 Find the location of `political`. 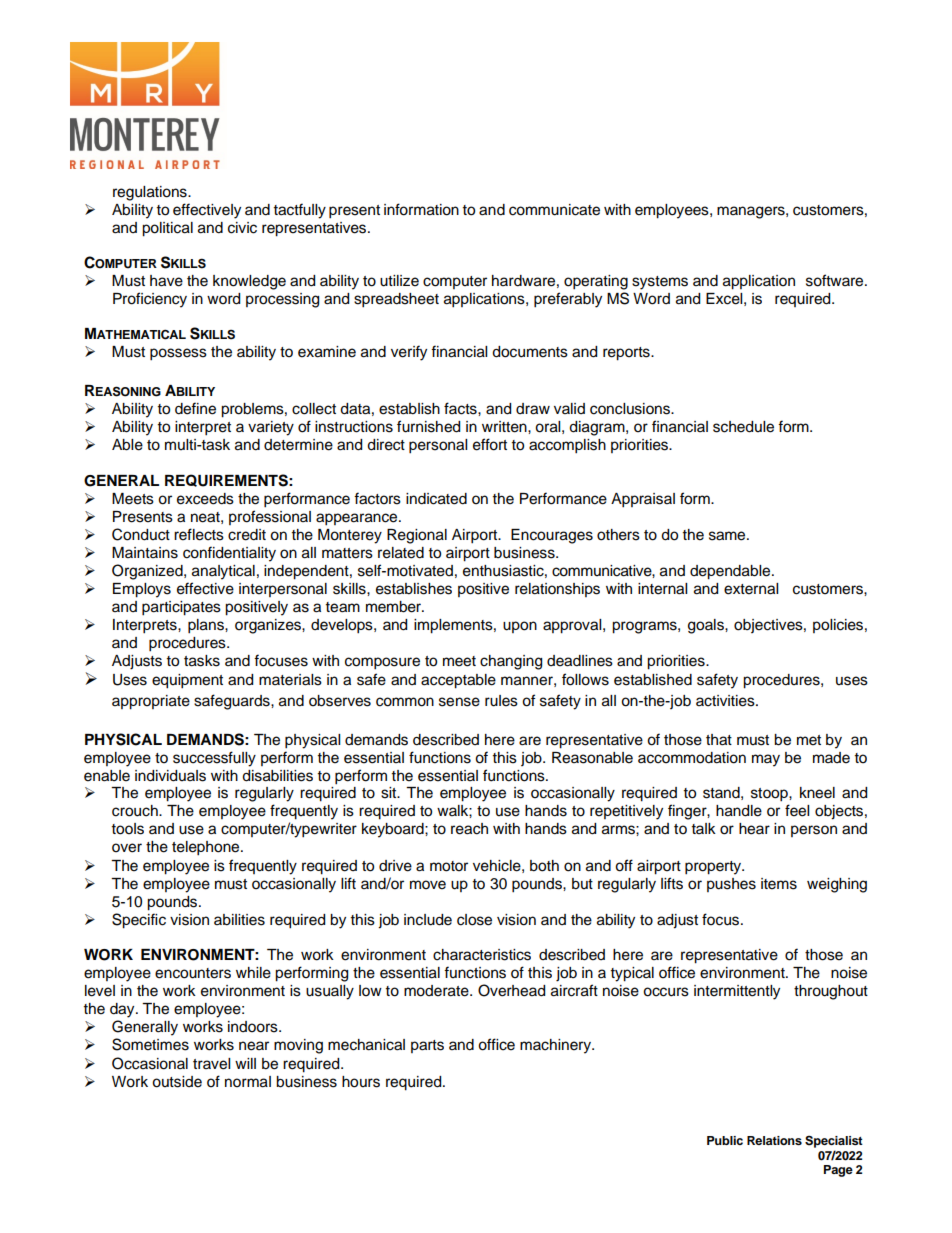

political is located at coordinates (167, 229).
